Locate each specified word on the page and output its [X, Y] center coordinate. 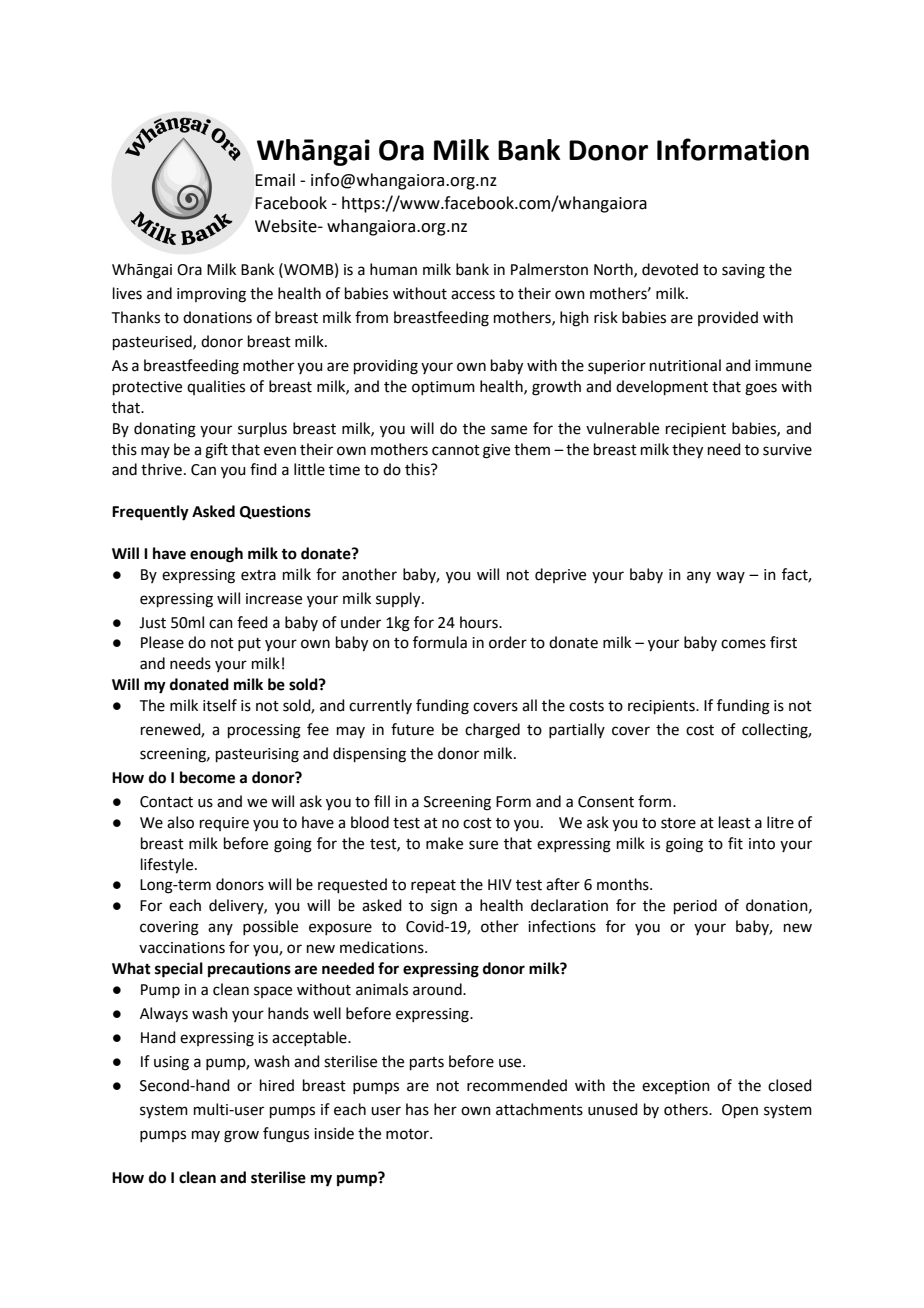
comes [743, 644]
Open [740, 1111]
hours [480, 622]
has [417, 1109]
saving [743, 271]
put [249, 644]
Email [275, 180]
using [171, 1063]
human [393, 269]
